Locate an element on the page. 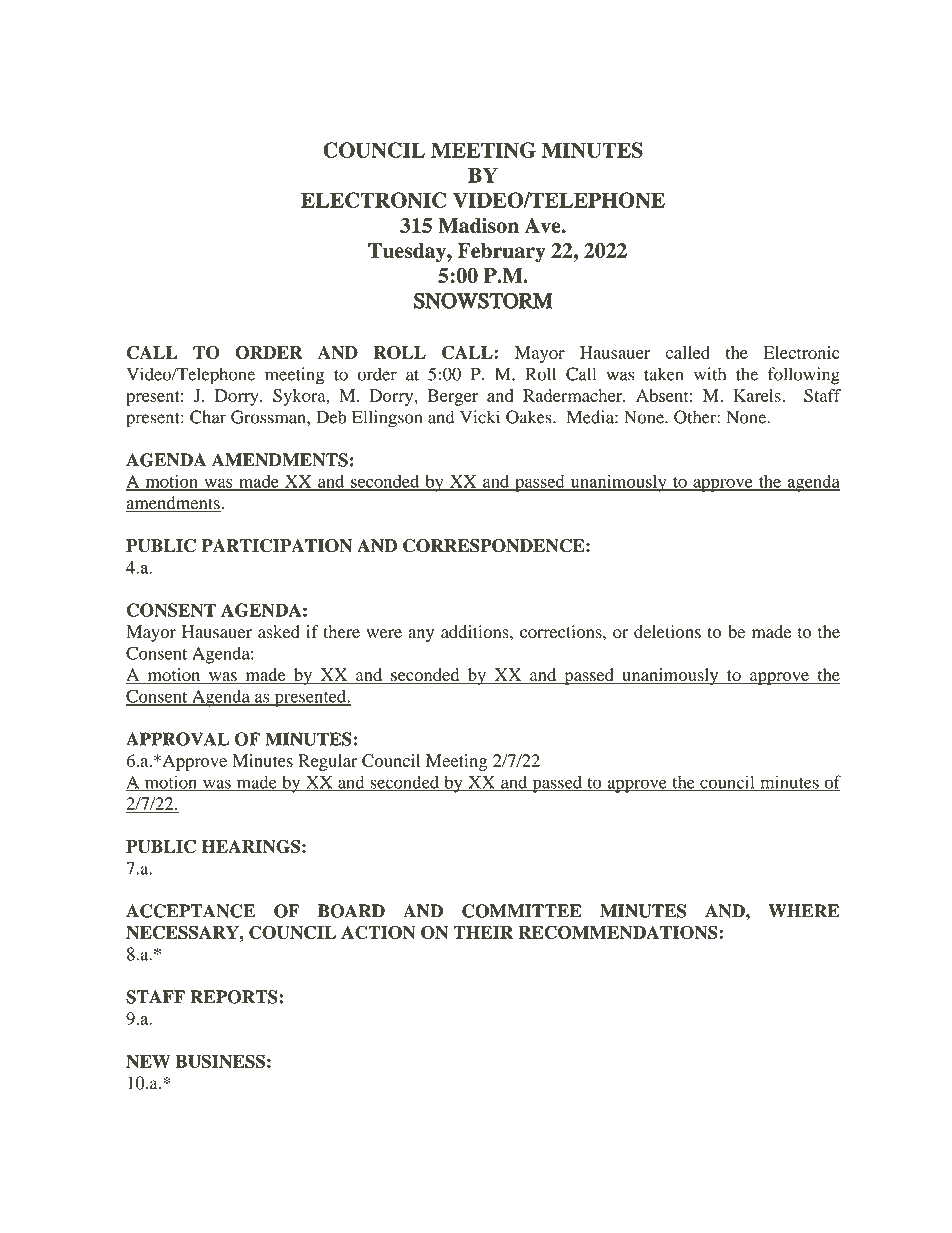 This page has height=1233, width=952. Regular is located at coordinates (327, 762).
